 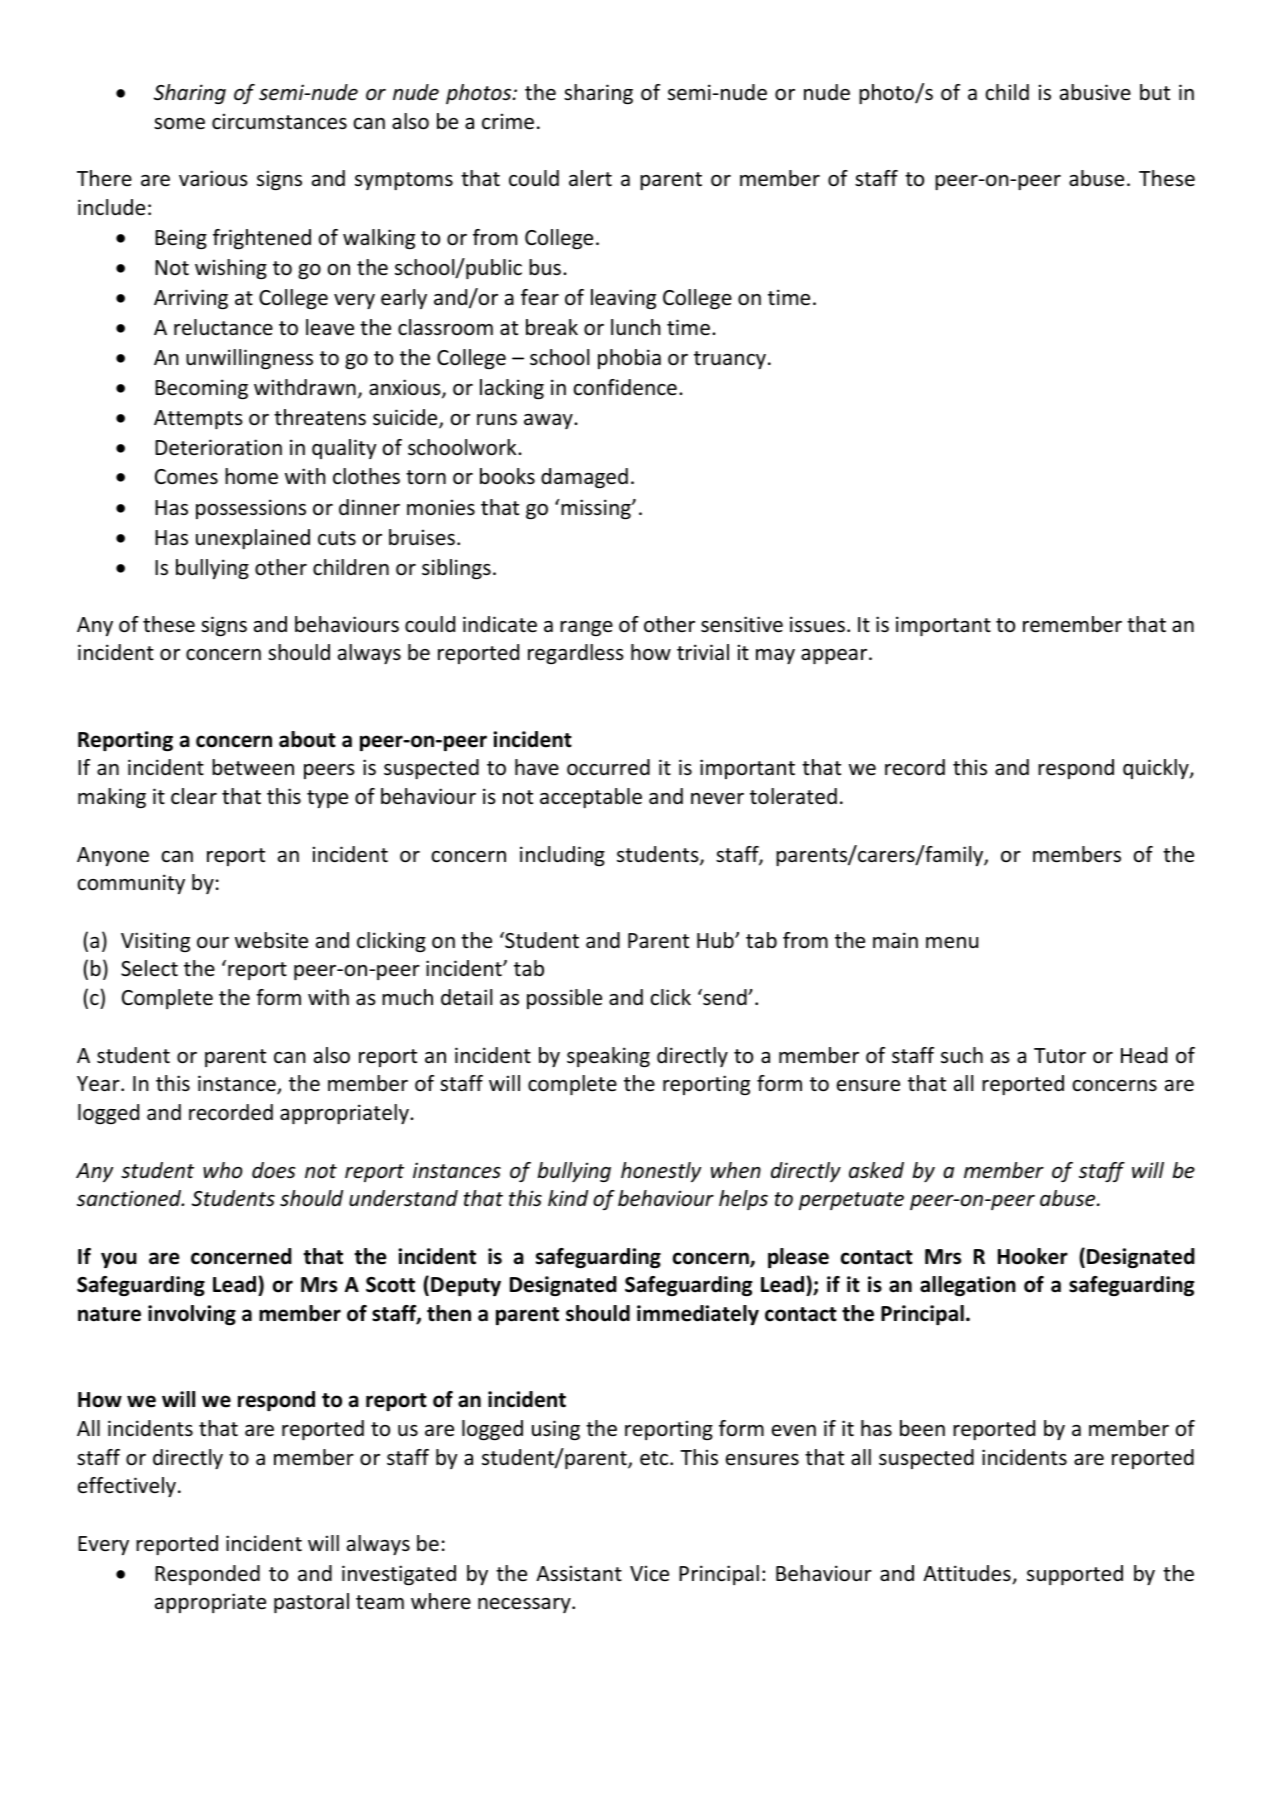 What do you see at coordinates (649, 1573) in the screenshot?
I see `Vice` at bounding box center [649, 1573].
